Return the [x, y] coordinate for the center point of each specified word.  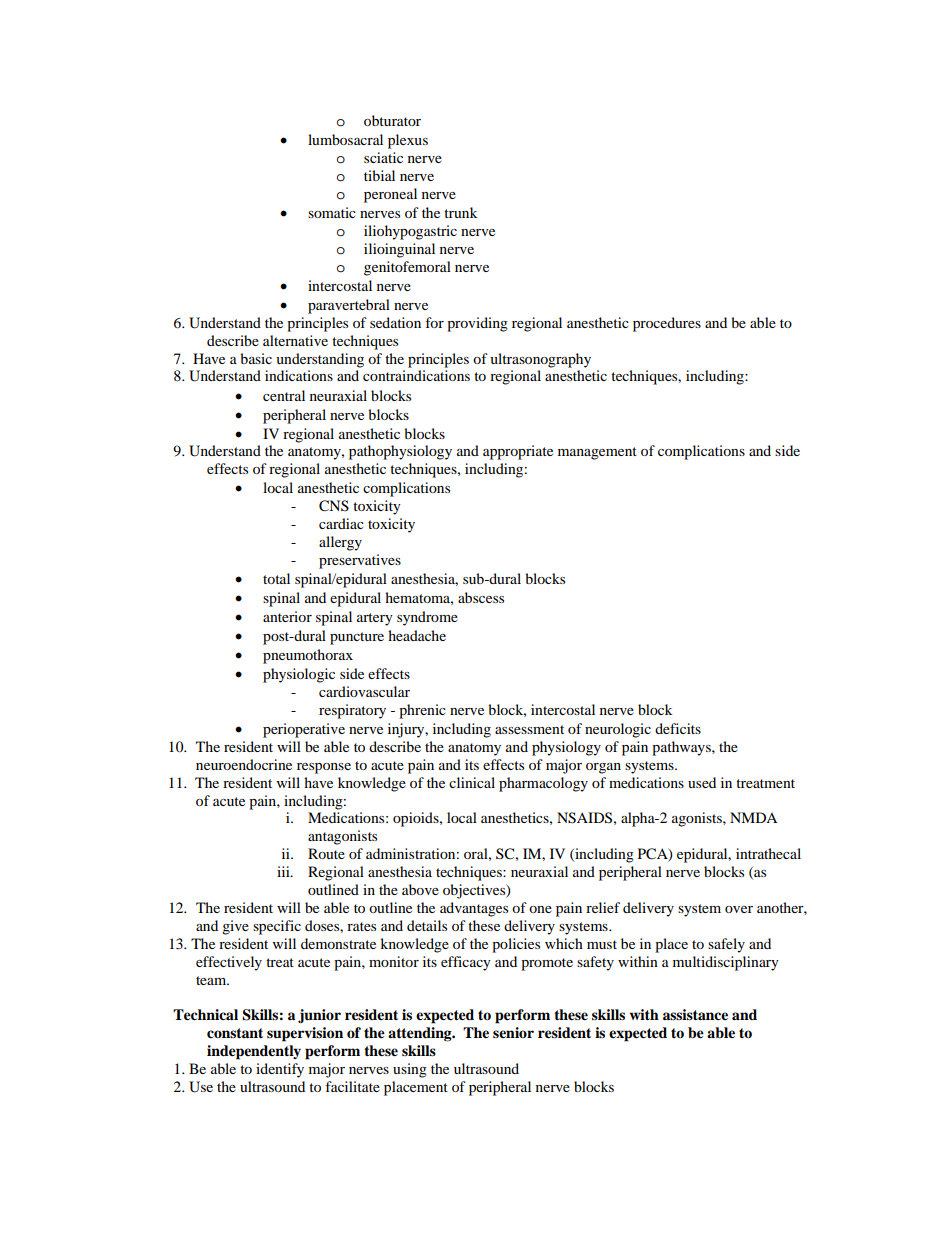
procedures [667, 324]
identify [280, 1070]
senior [513, 1032]
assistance [695, 1014]
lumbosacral [345, 139]
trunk [461, 212]
